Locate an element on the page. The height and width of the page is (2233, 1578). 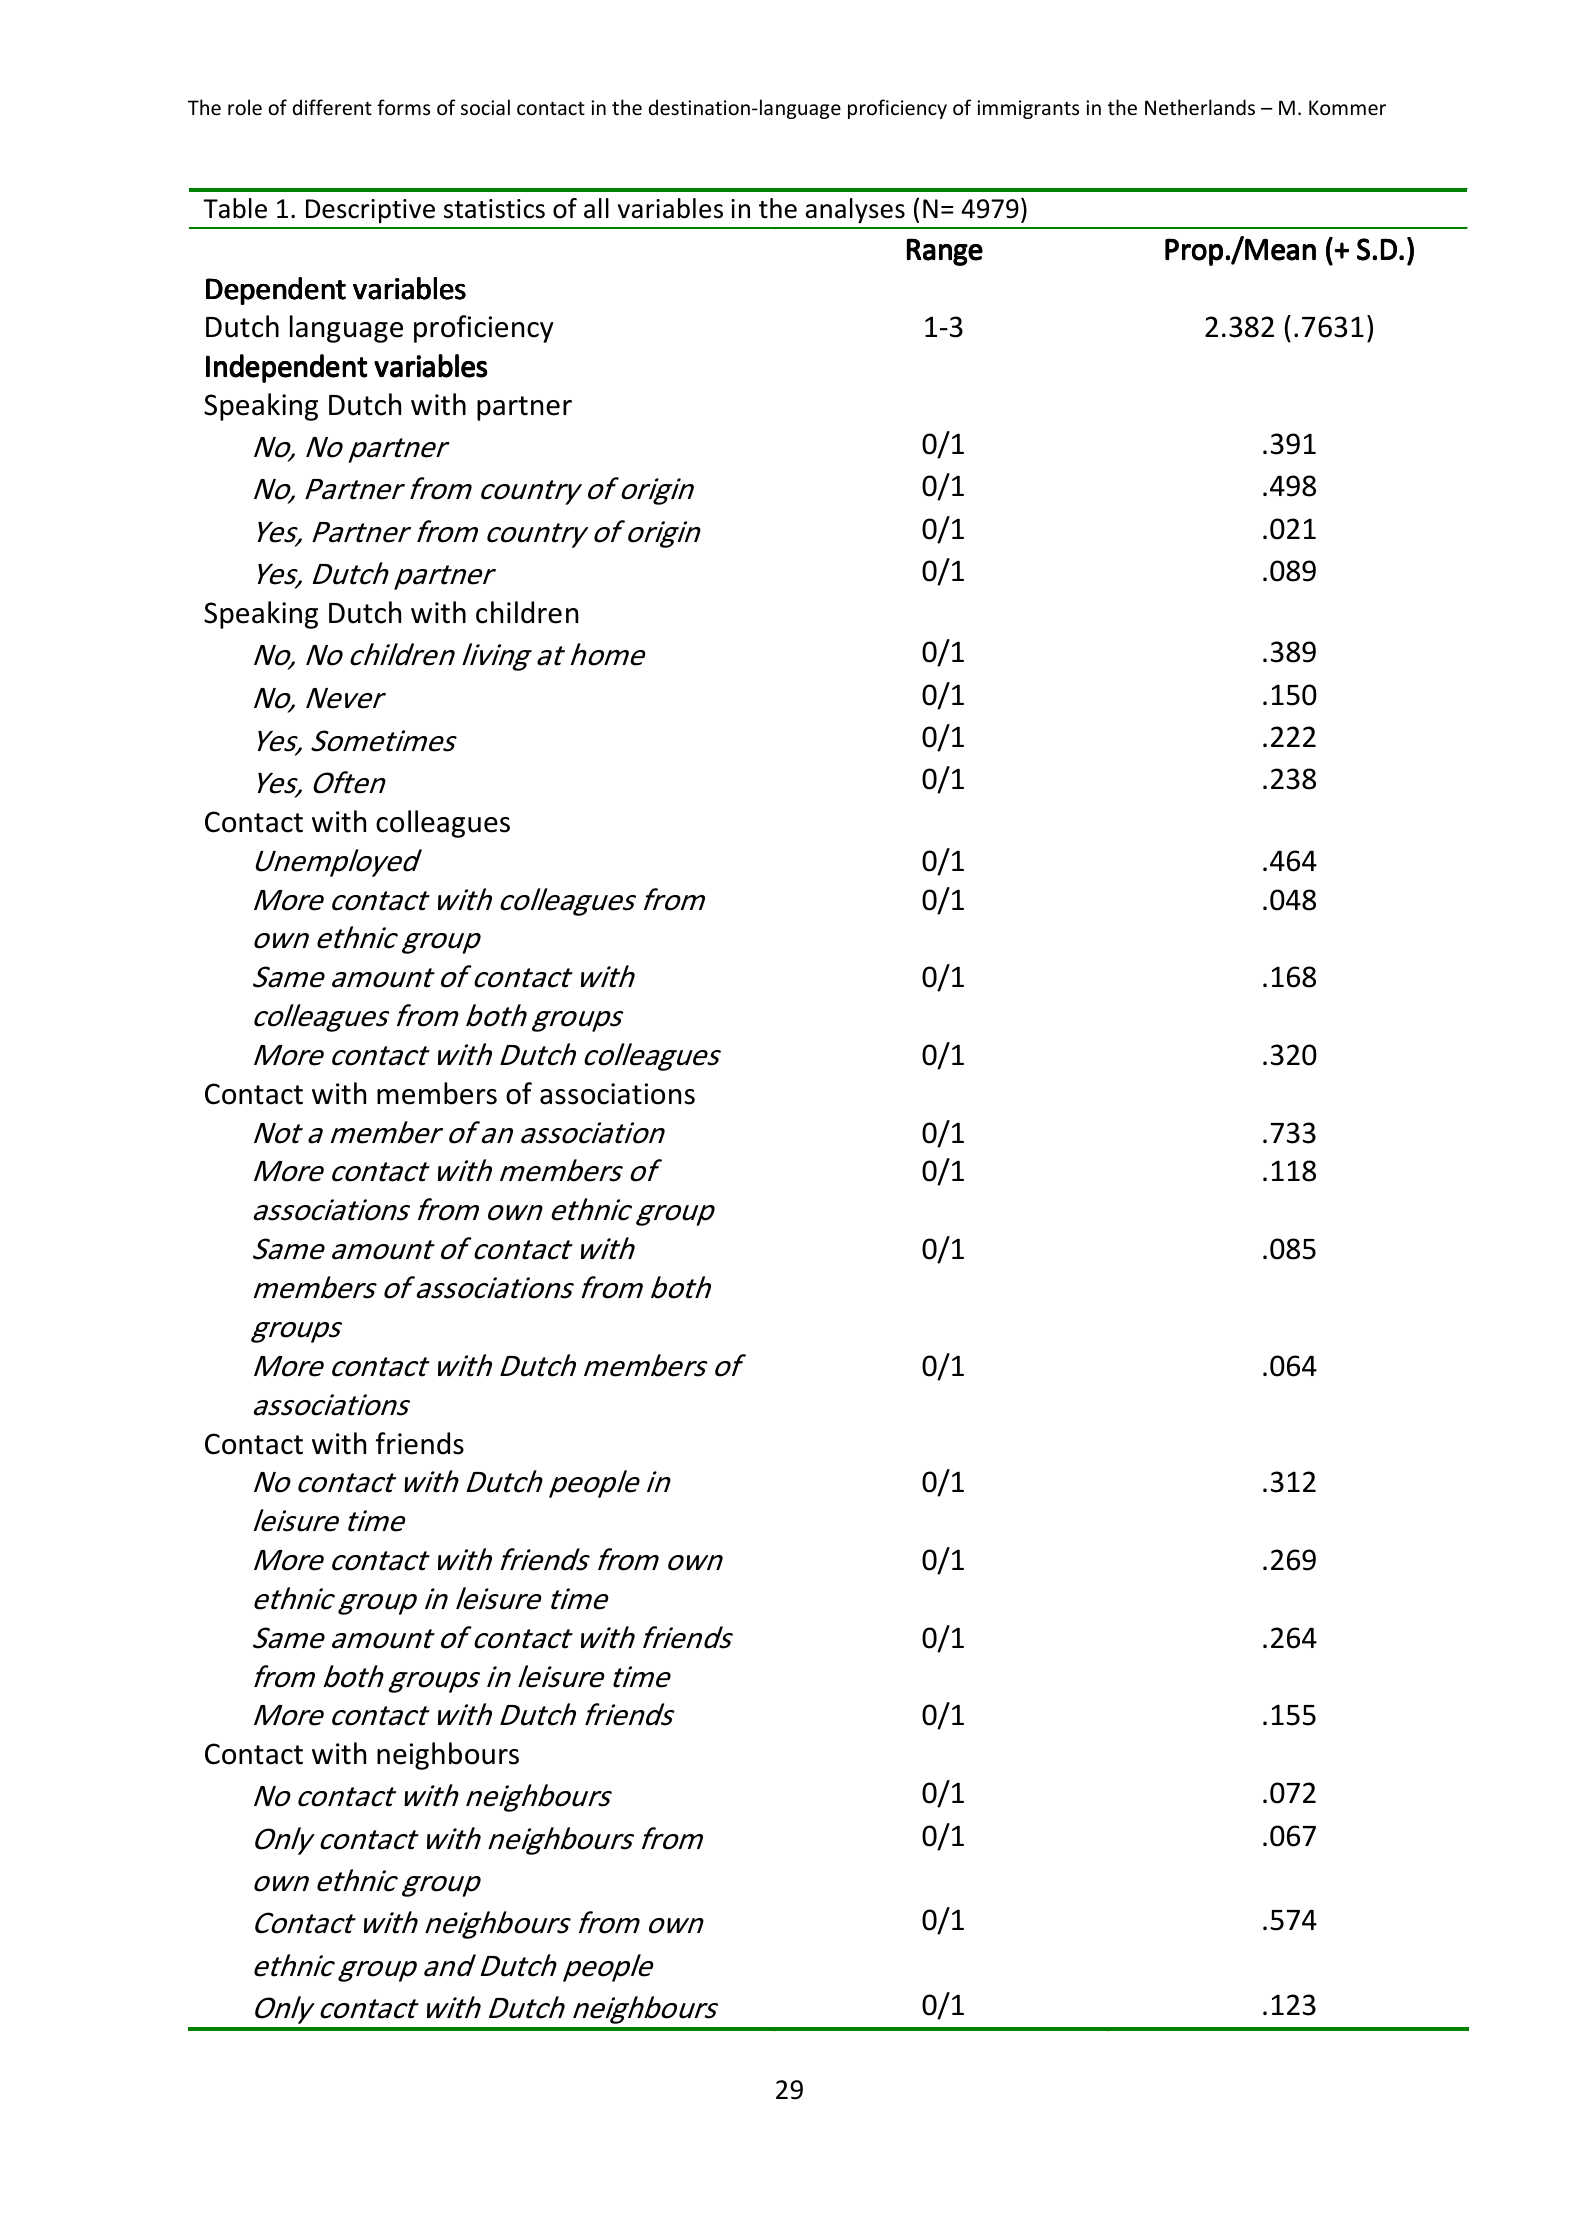
statistics is located at coordinates (494, 209).
